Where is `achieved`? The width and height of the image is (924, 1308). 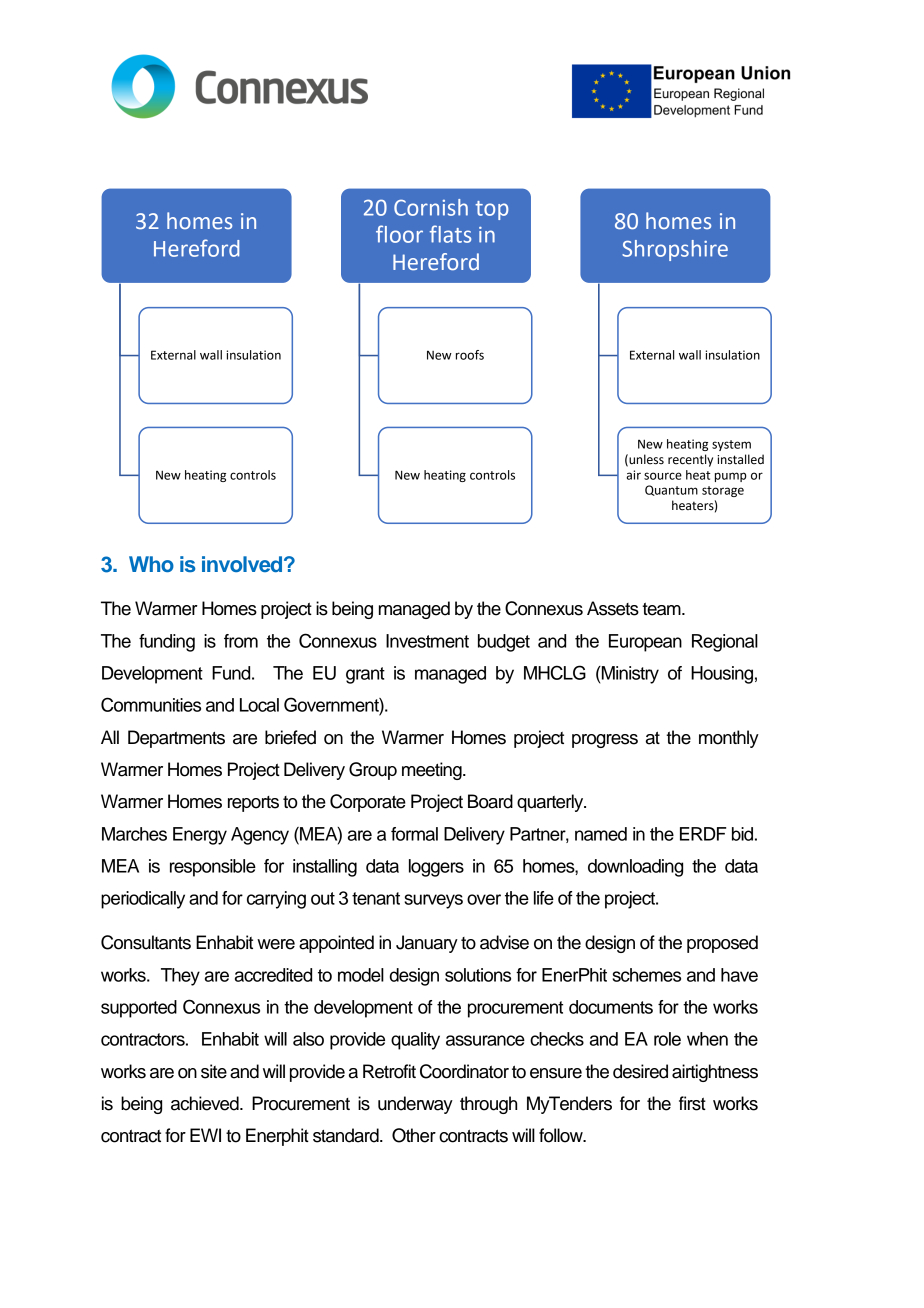
achieved is located at coordinates (206, 1103).
